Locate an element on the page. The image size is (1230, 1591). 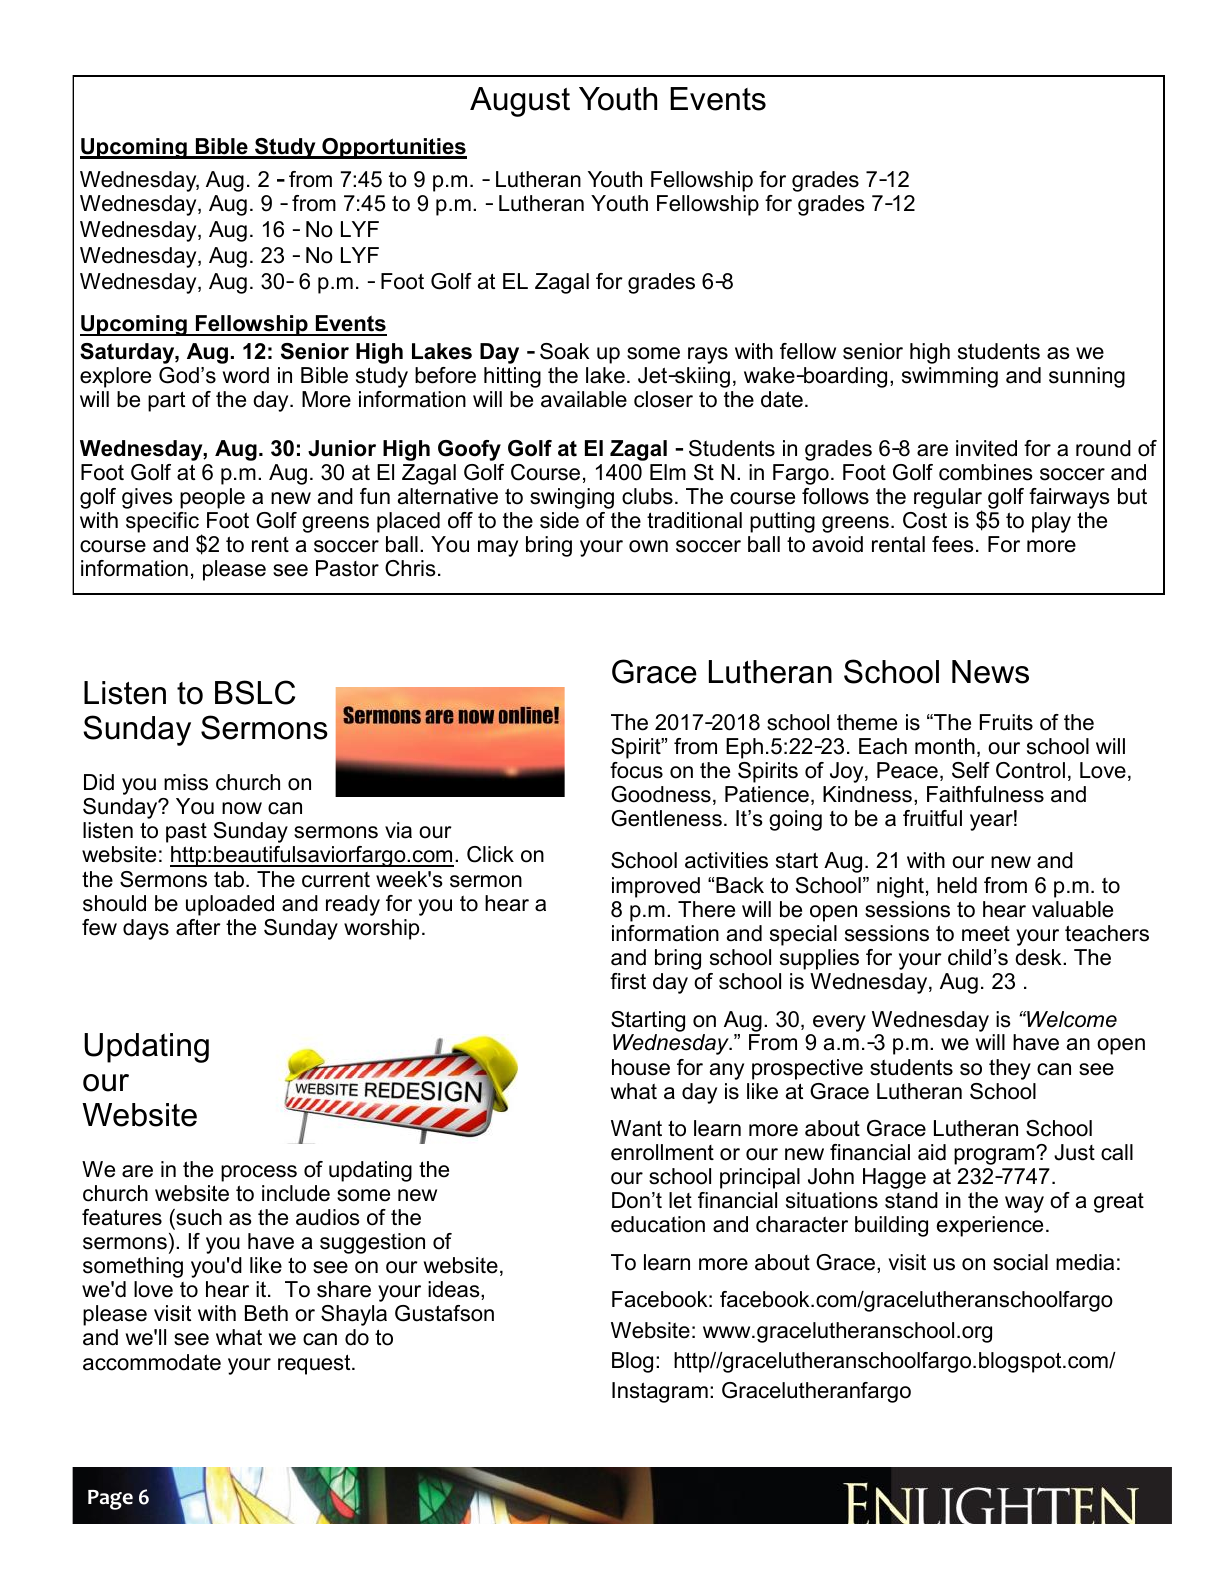
Instagram is located at coordinates (660, 1392).
